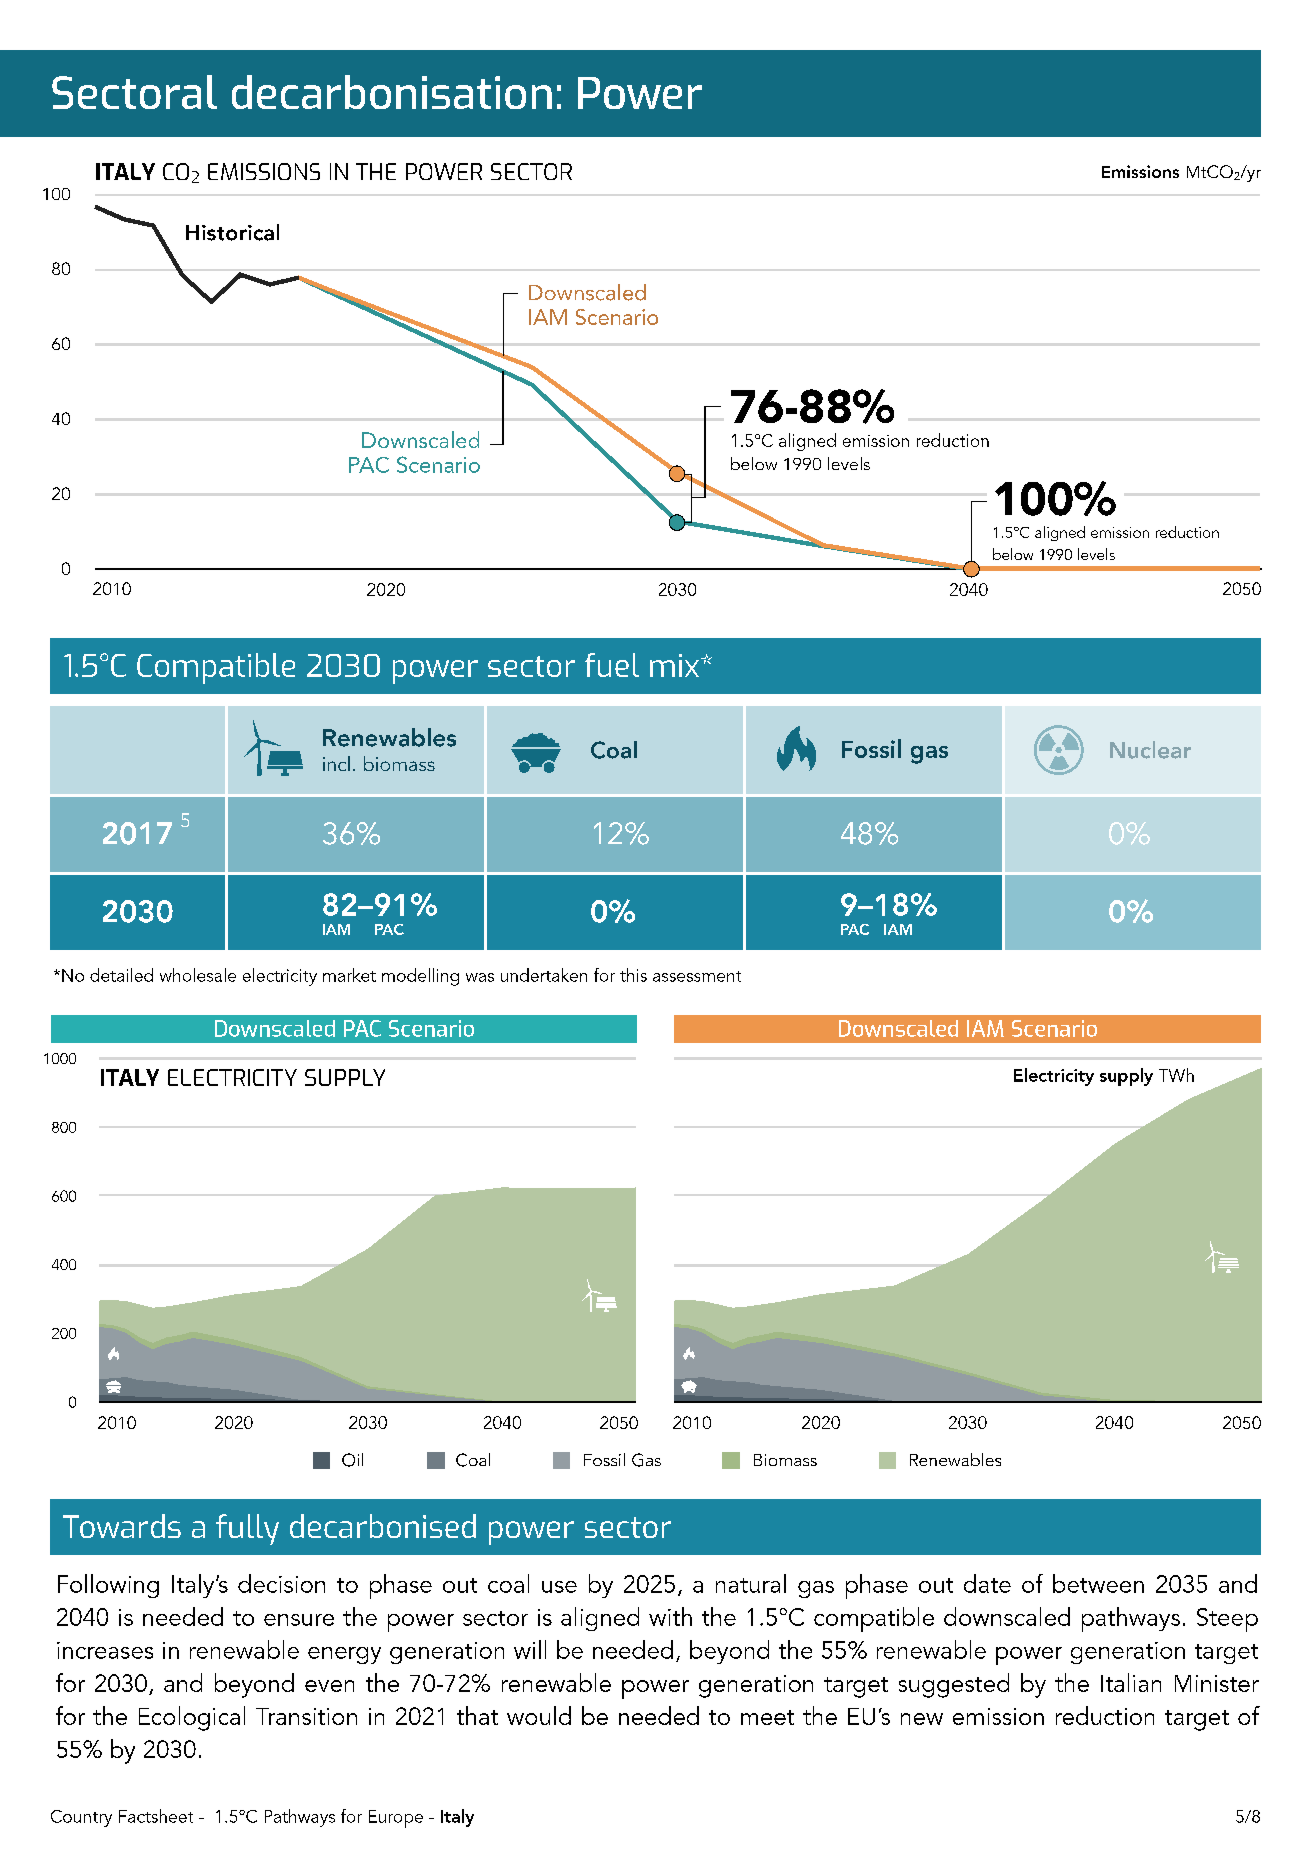 Image resolution: width=1311 pixels, height=1855 pixels. What do you see at coordinates (767, 1717) in the image?
I see `meet` at bounding box center [767, 1717].
